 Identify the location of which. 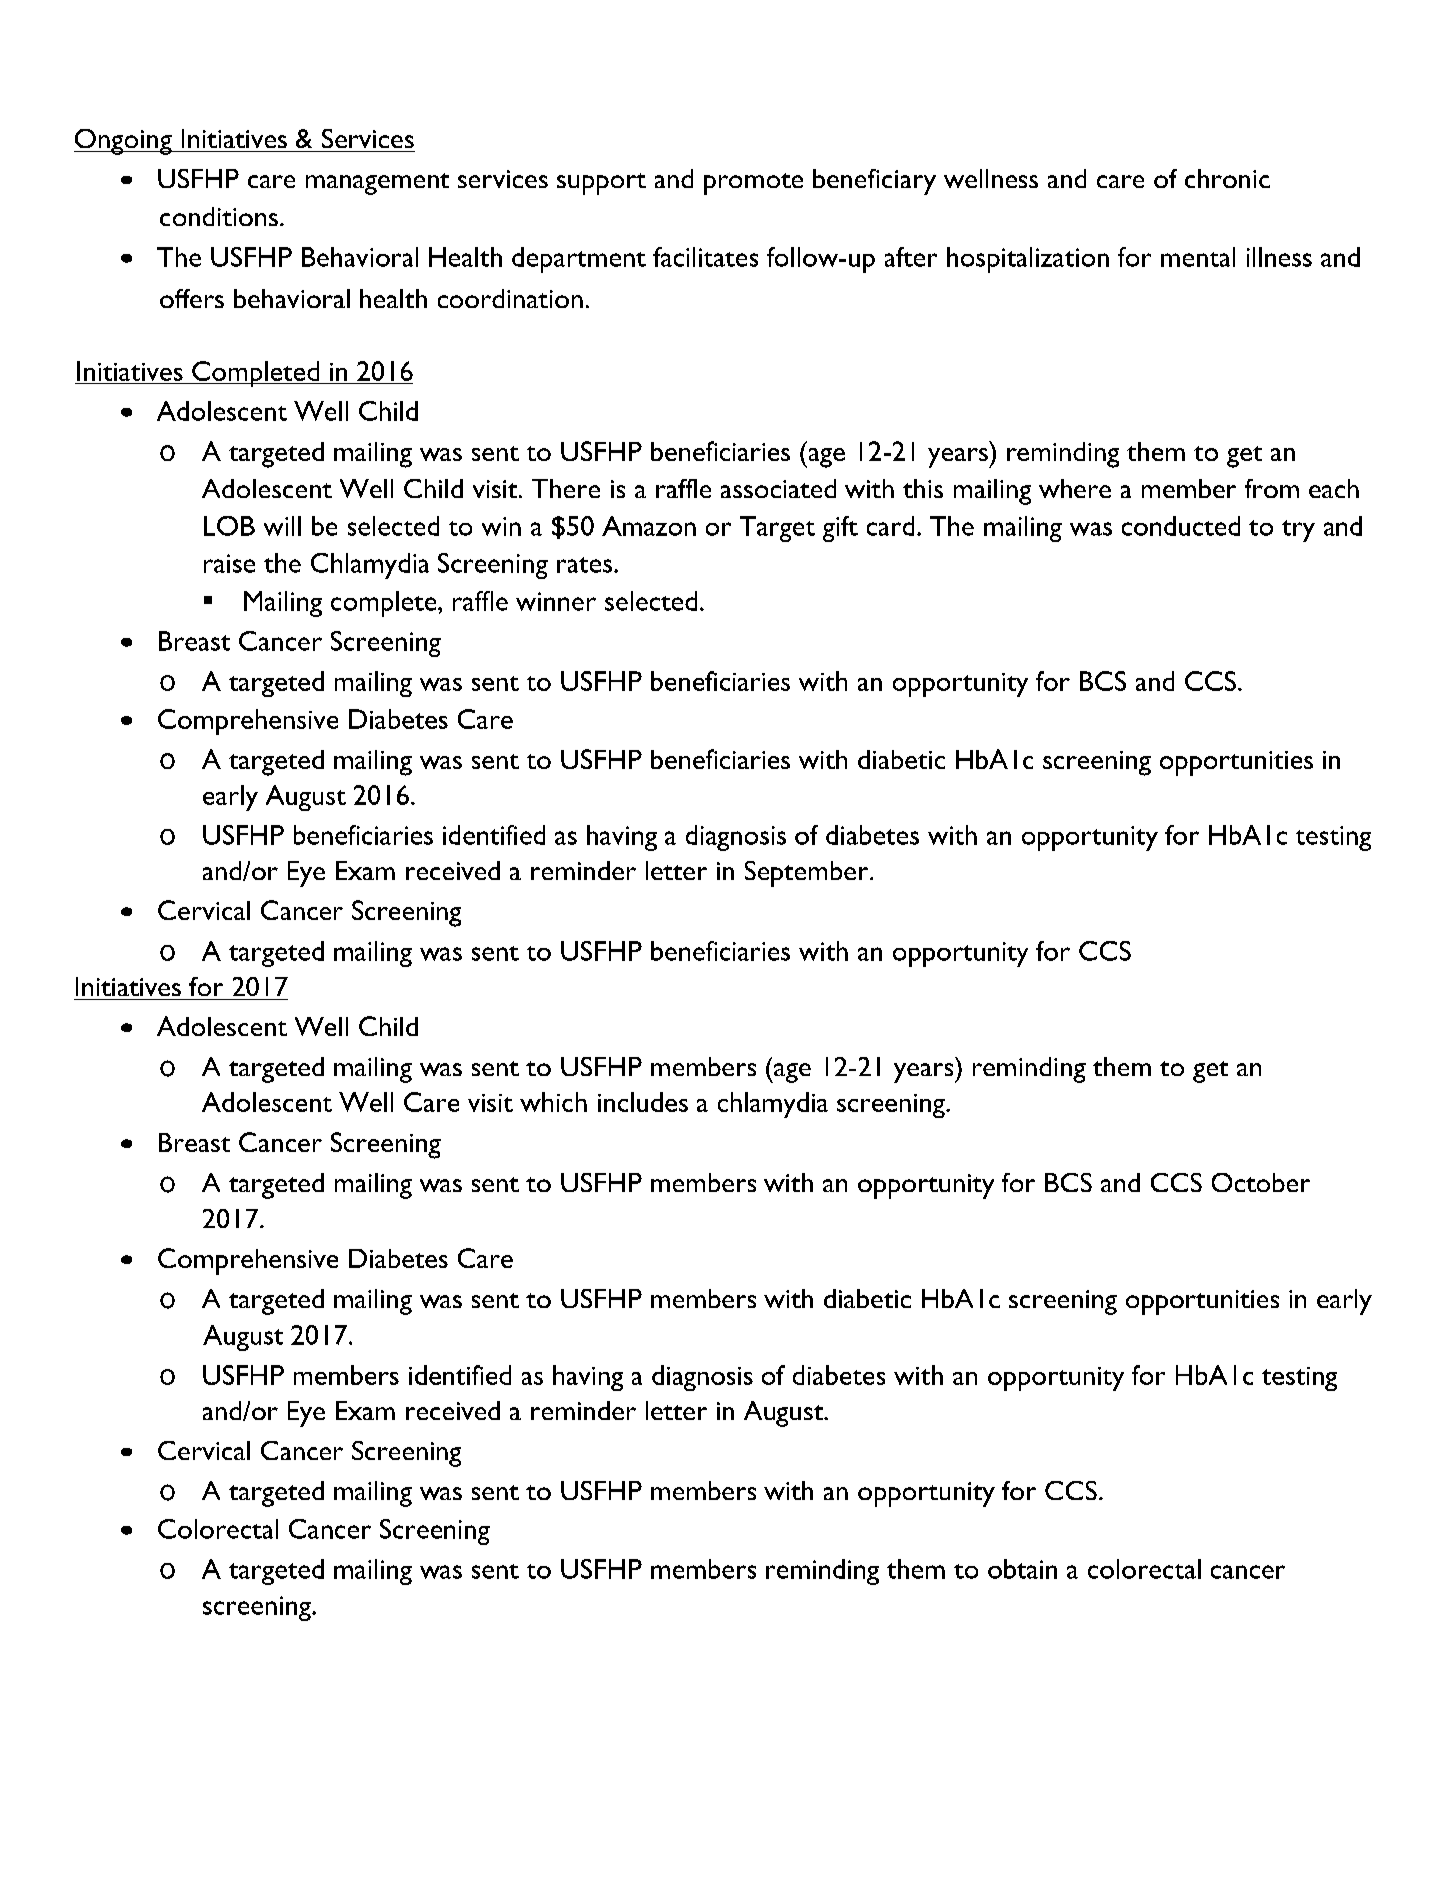
(553, 1102).
